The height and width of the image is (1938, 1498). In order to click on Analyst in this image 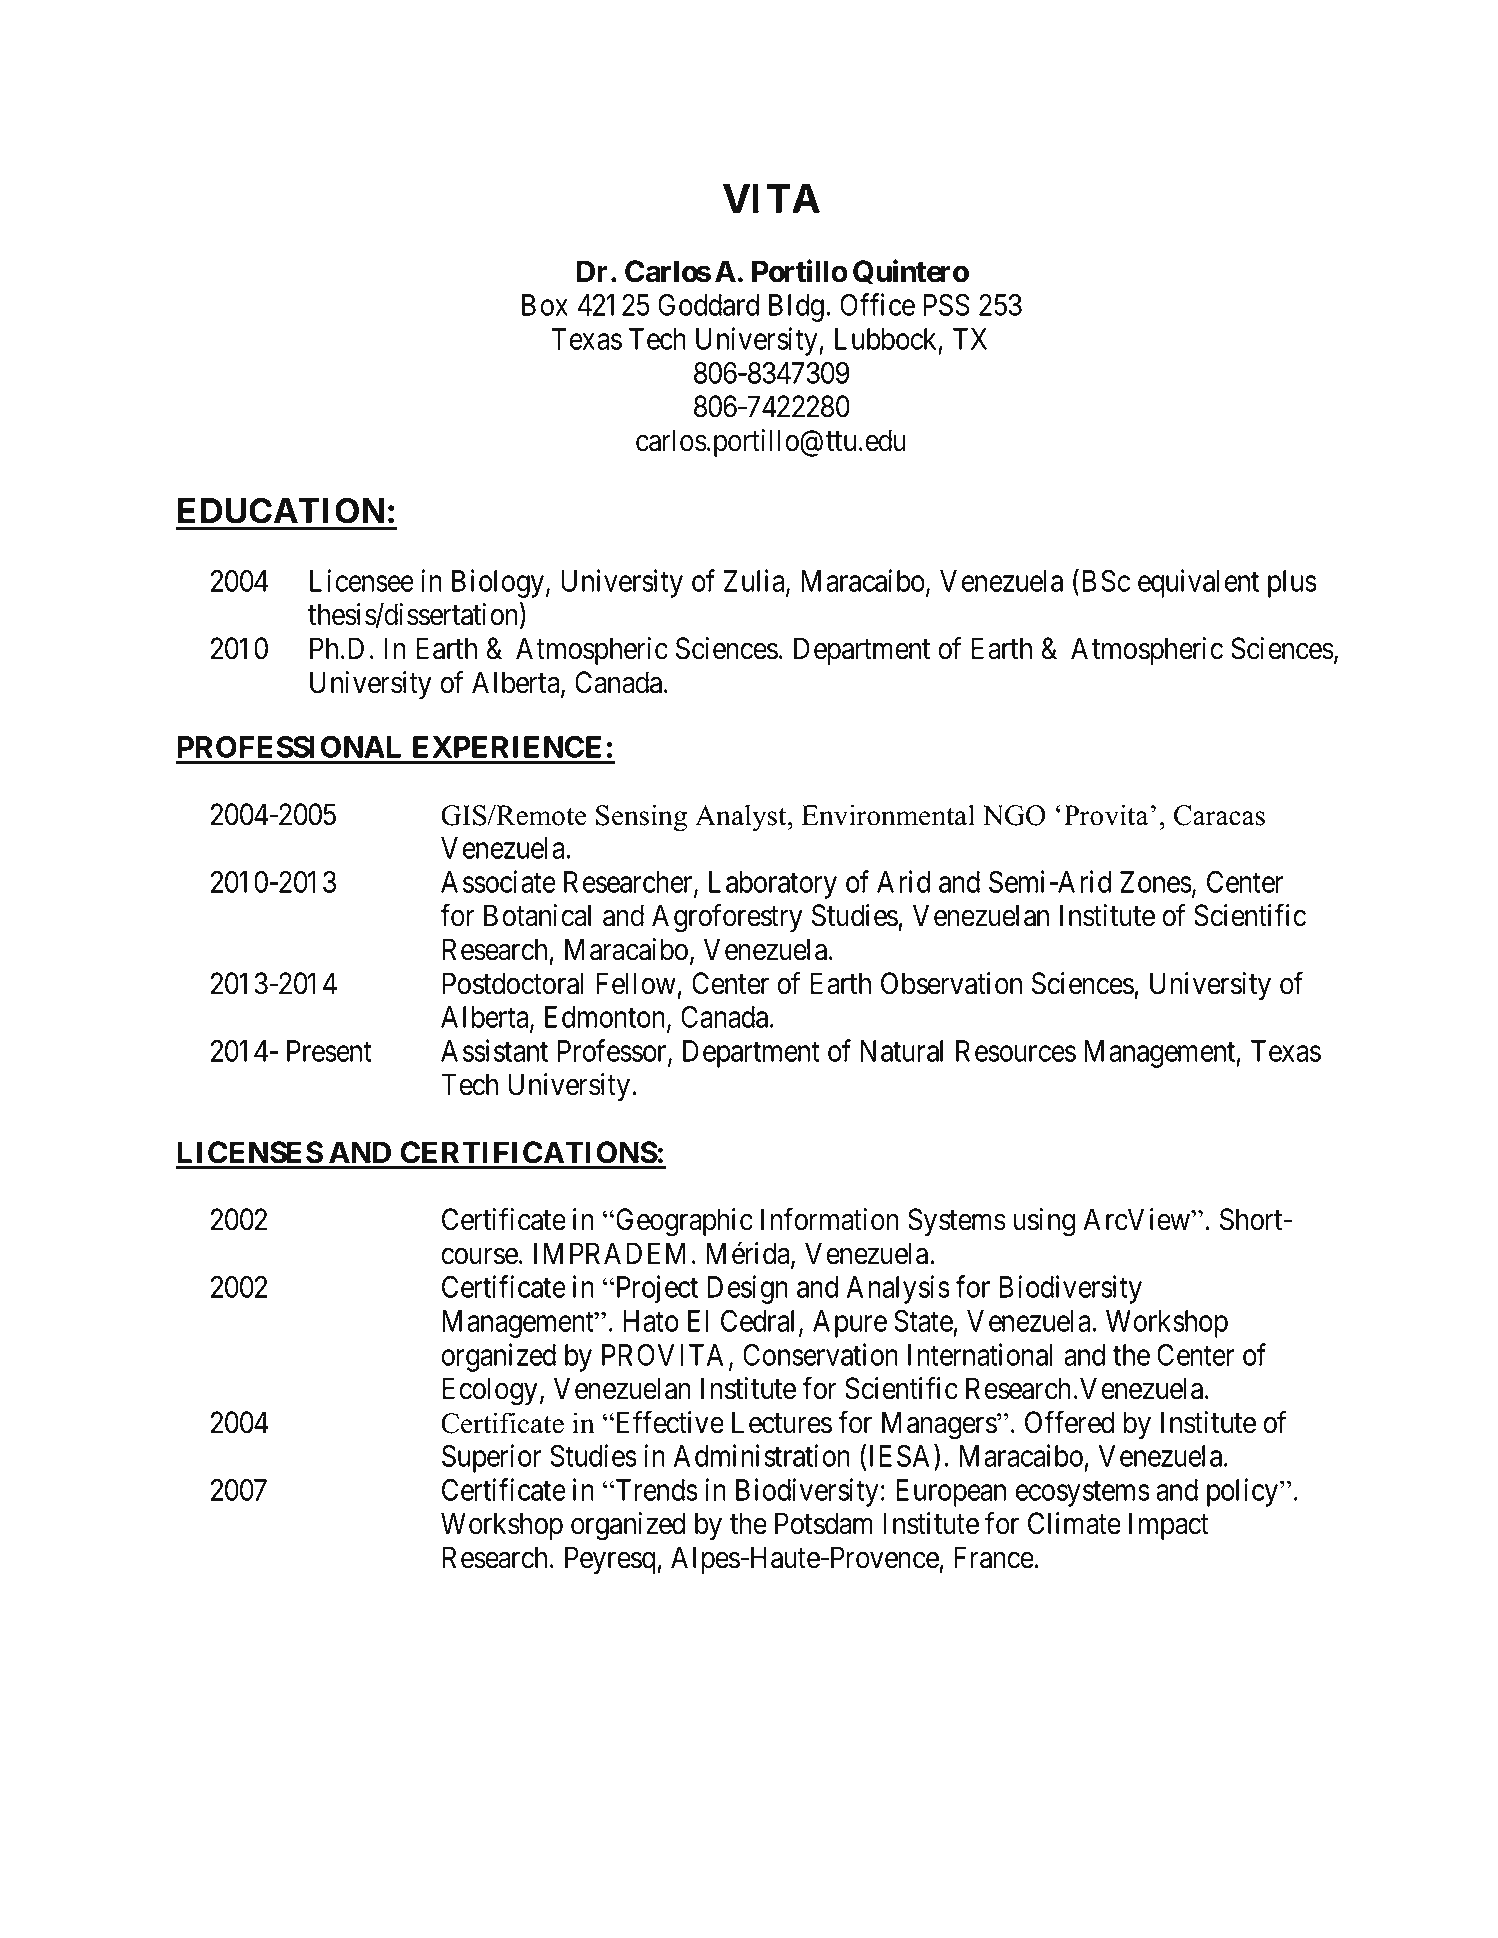, I will do `click(742, 818)`.
